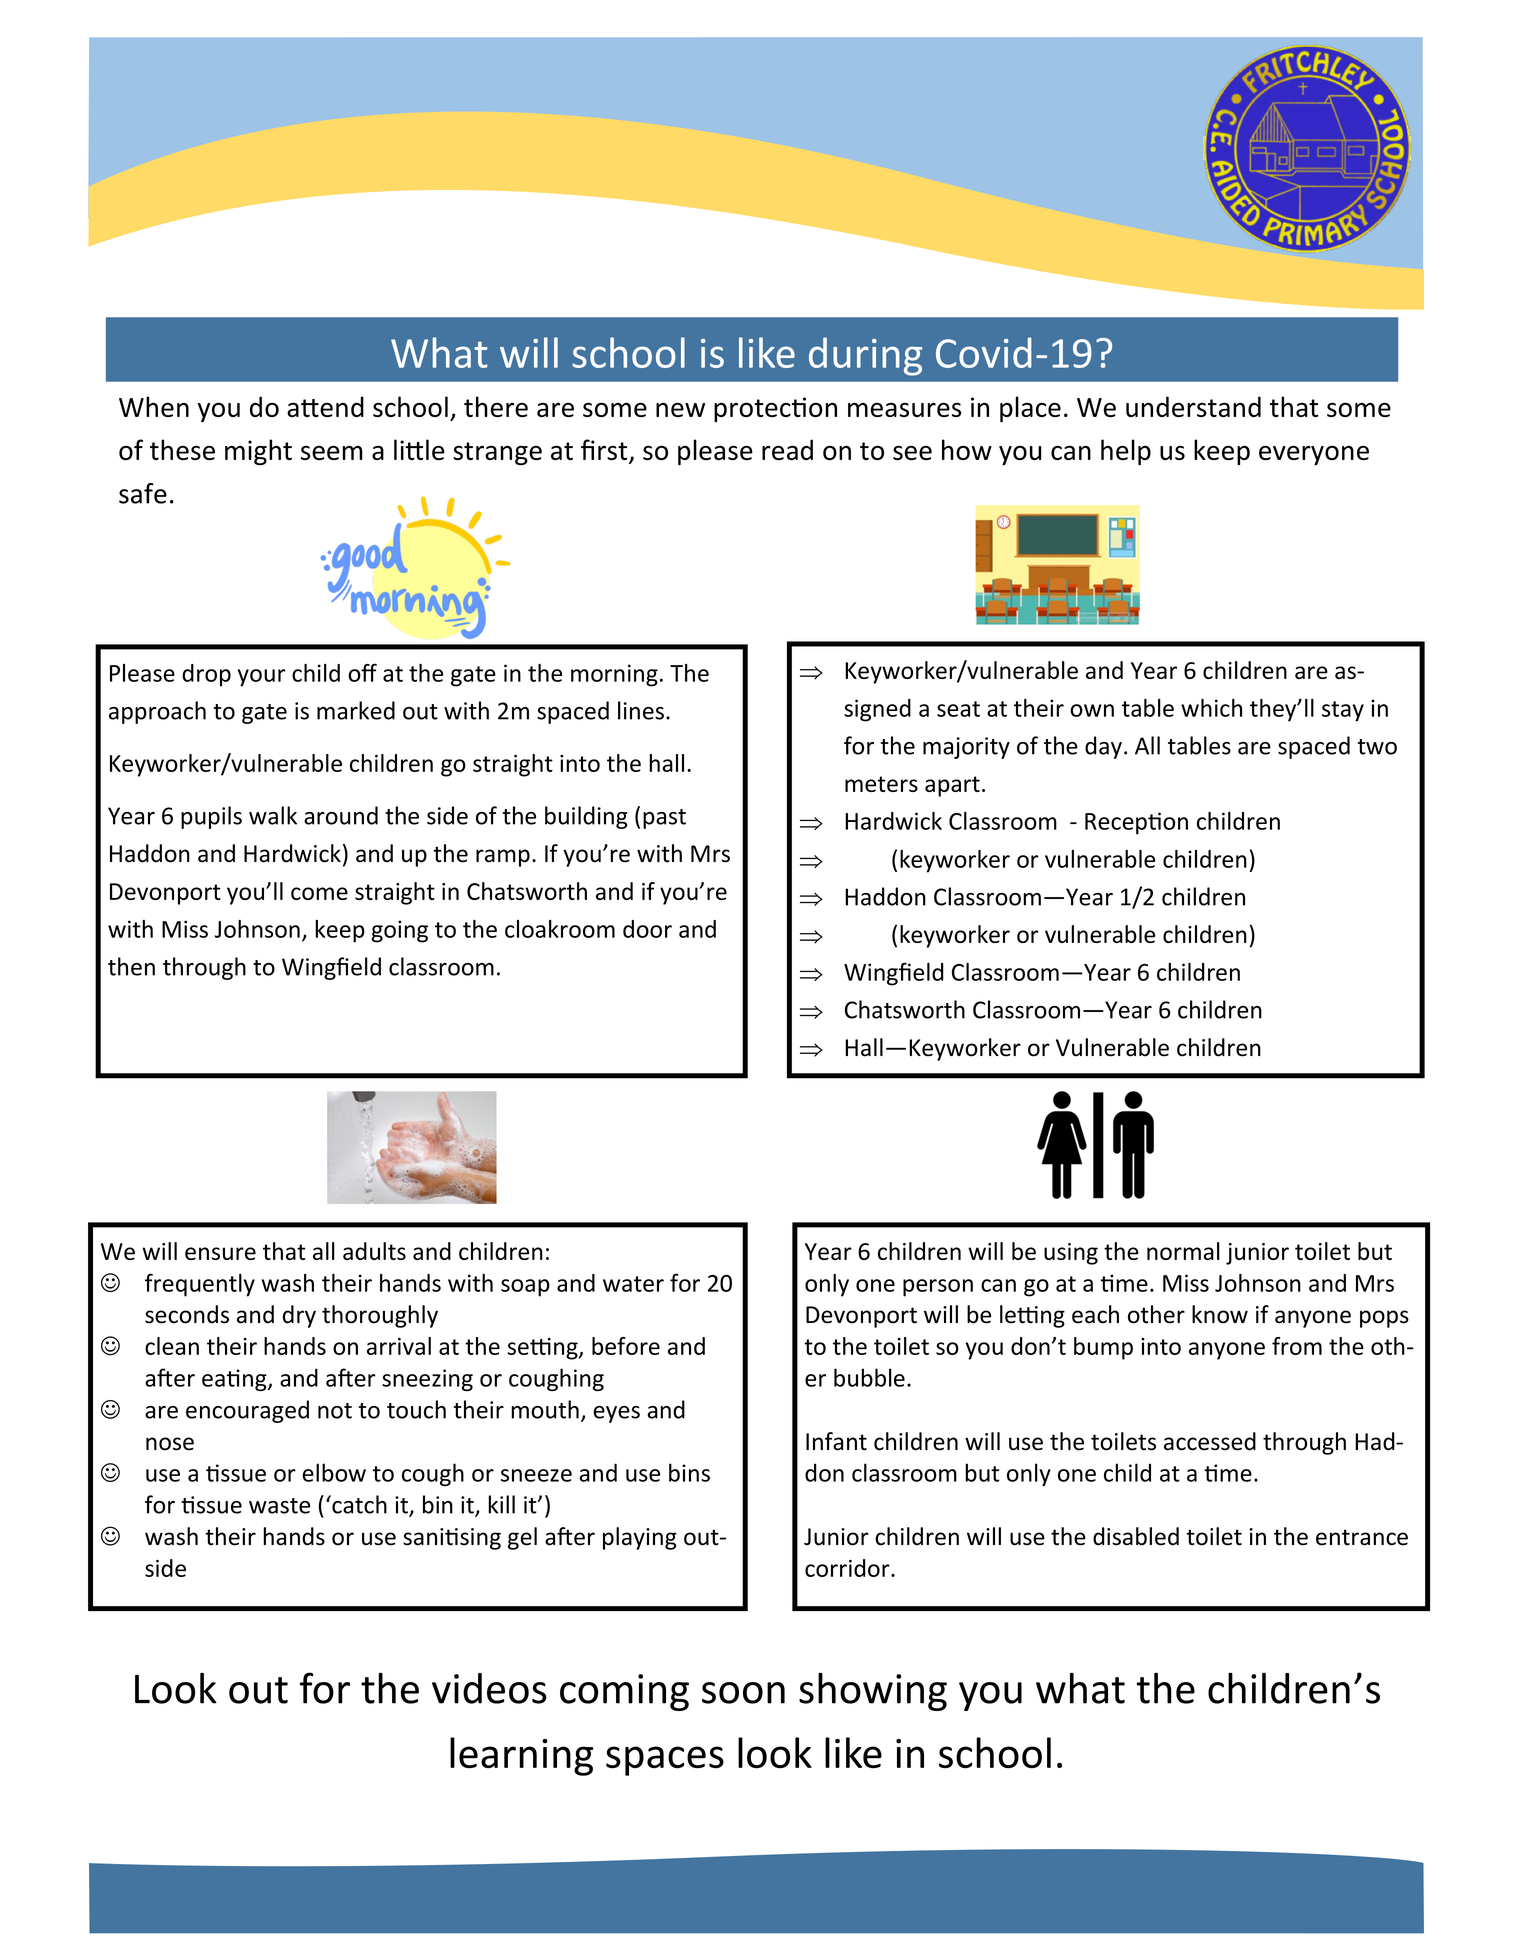 The width and height of the screenshot is (1513, 1958). What do you see at coordinates (1136, 823) in the screenshot?
I see `Reception` at bounding box center [1136, 823].
